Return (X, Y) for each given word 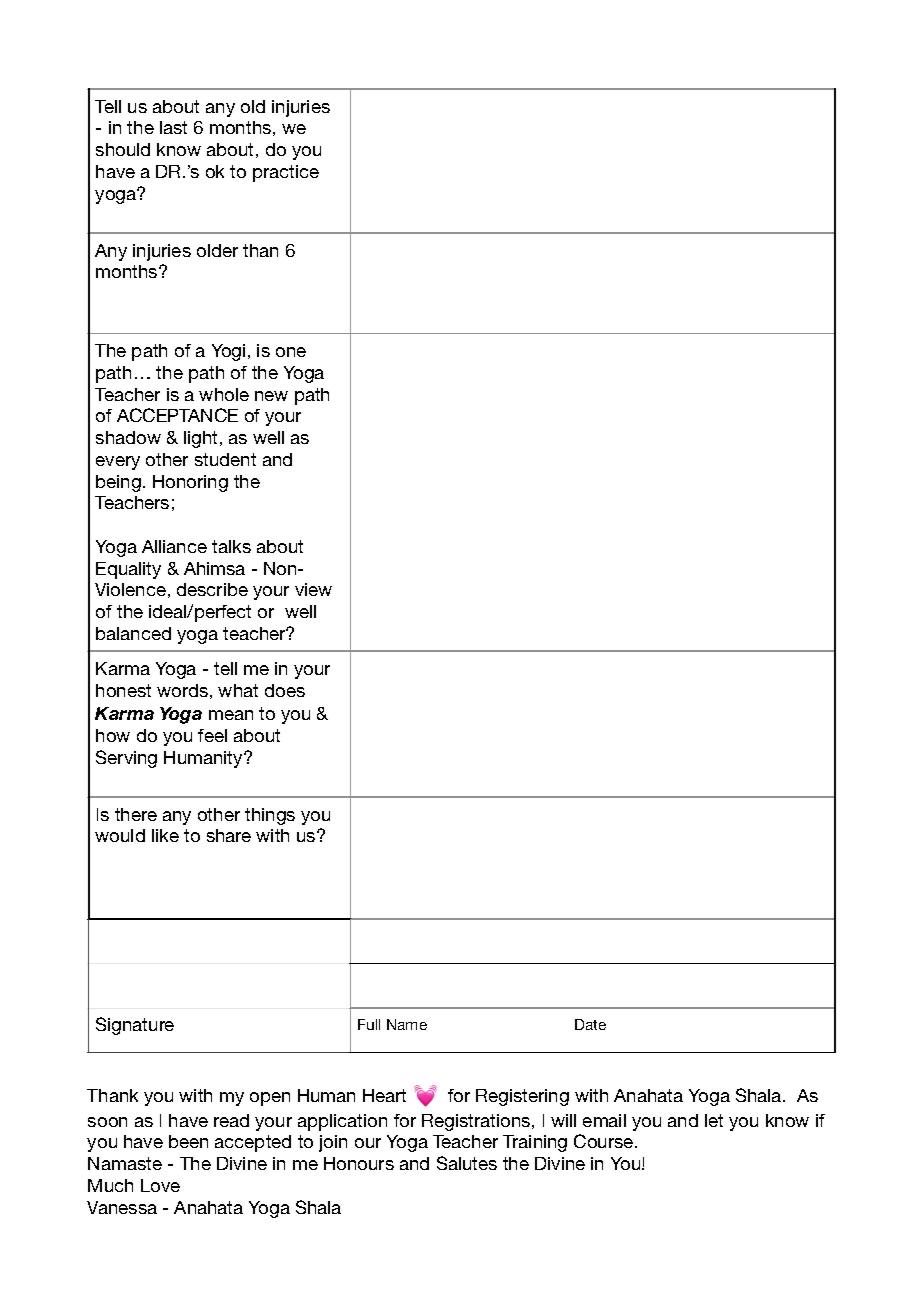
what (238, 690)
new (271, 396)
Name (407, 1024)
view (313, 589)
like (165, 835)
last (173, 127)
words (182, 690)
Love (160, 1185)
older (217, 250)
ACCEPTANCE (177, 415)
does (285, 690)
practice (286, 173)
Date (590, 1024)
